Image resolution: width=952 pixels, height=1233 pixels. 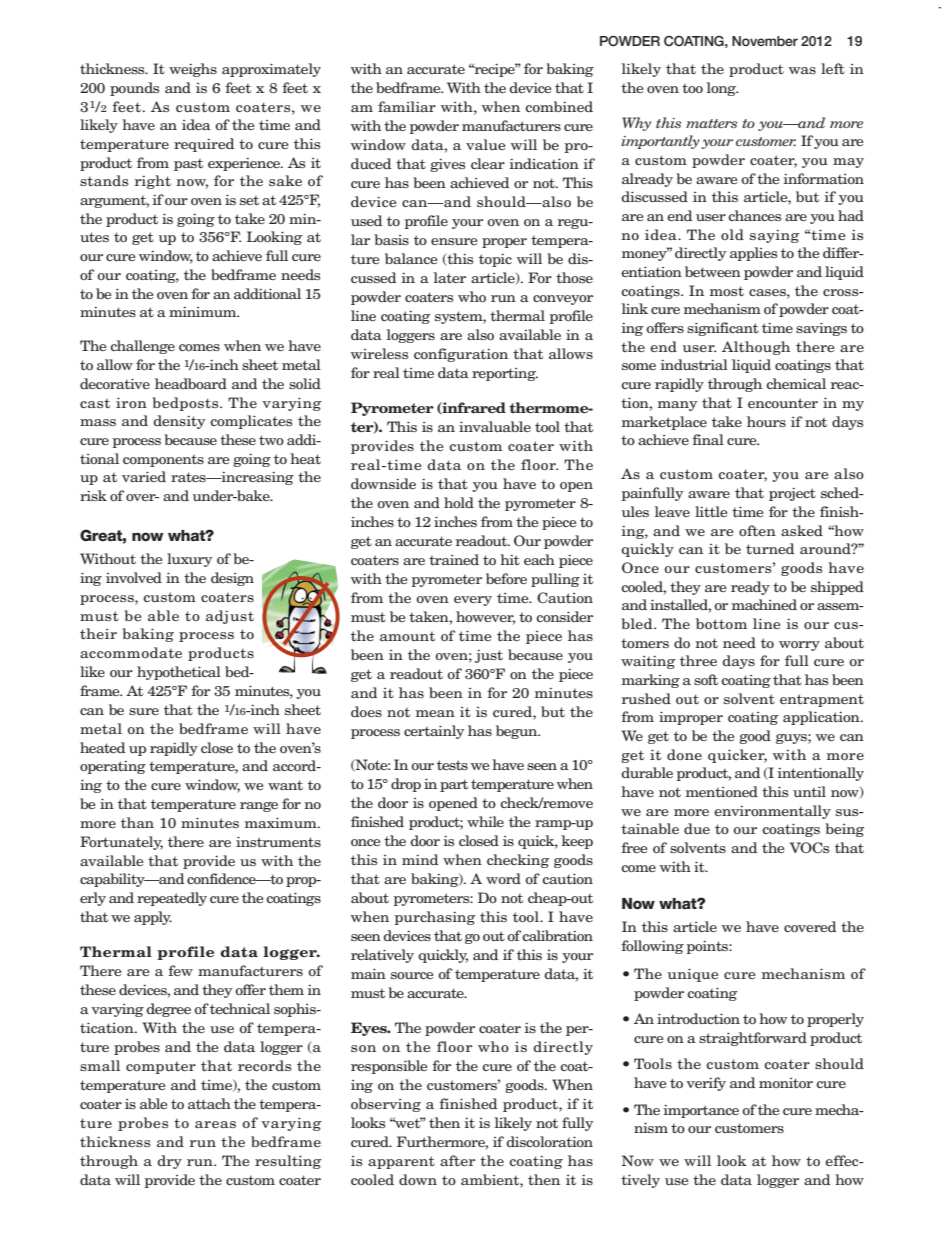 What do you see at coordinates (407, 106) in the image?
I see `familiar` at bounding box center [407, 106].
